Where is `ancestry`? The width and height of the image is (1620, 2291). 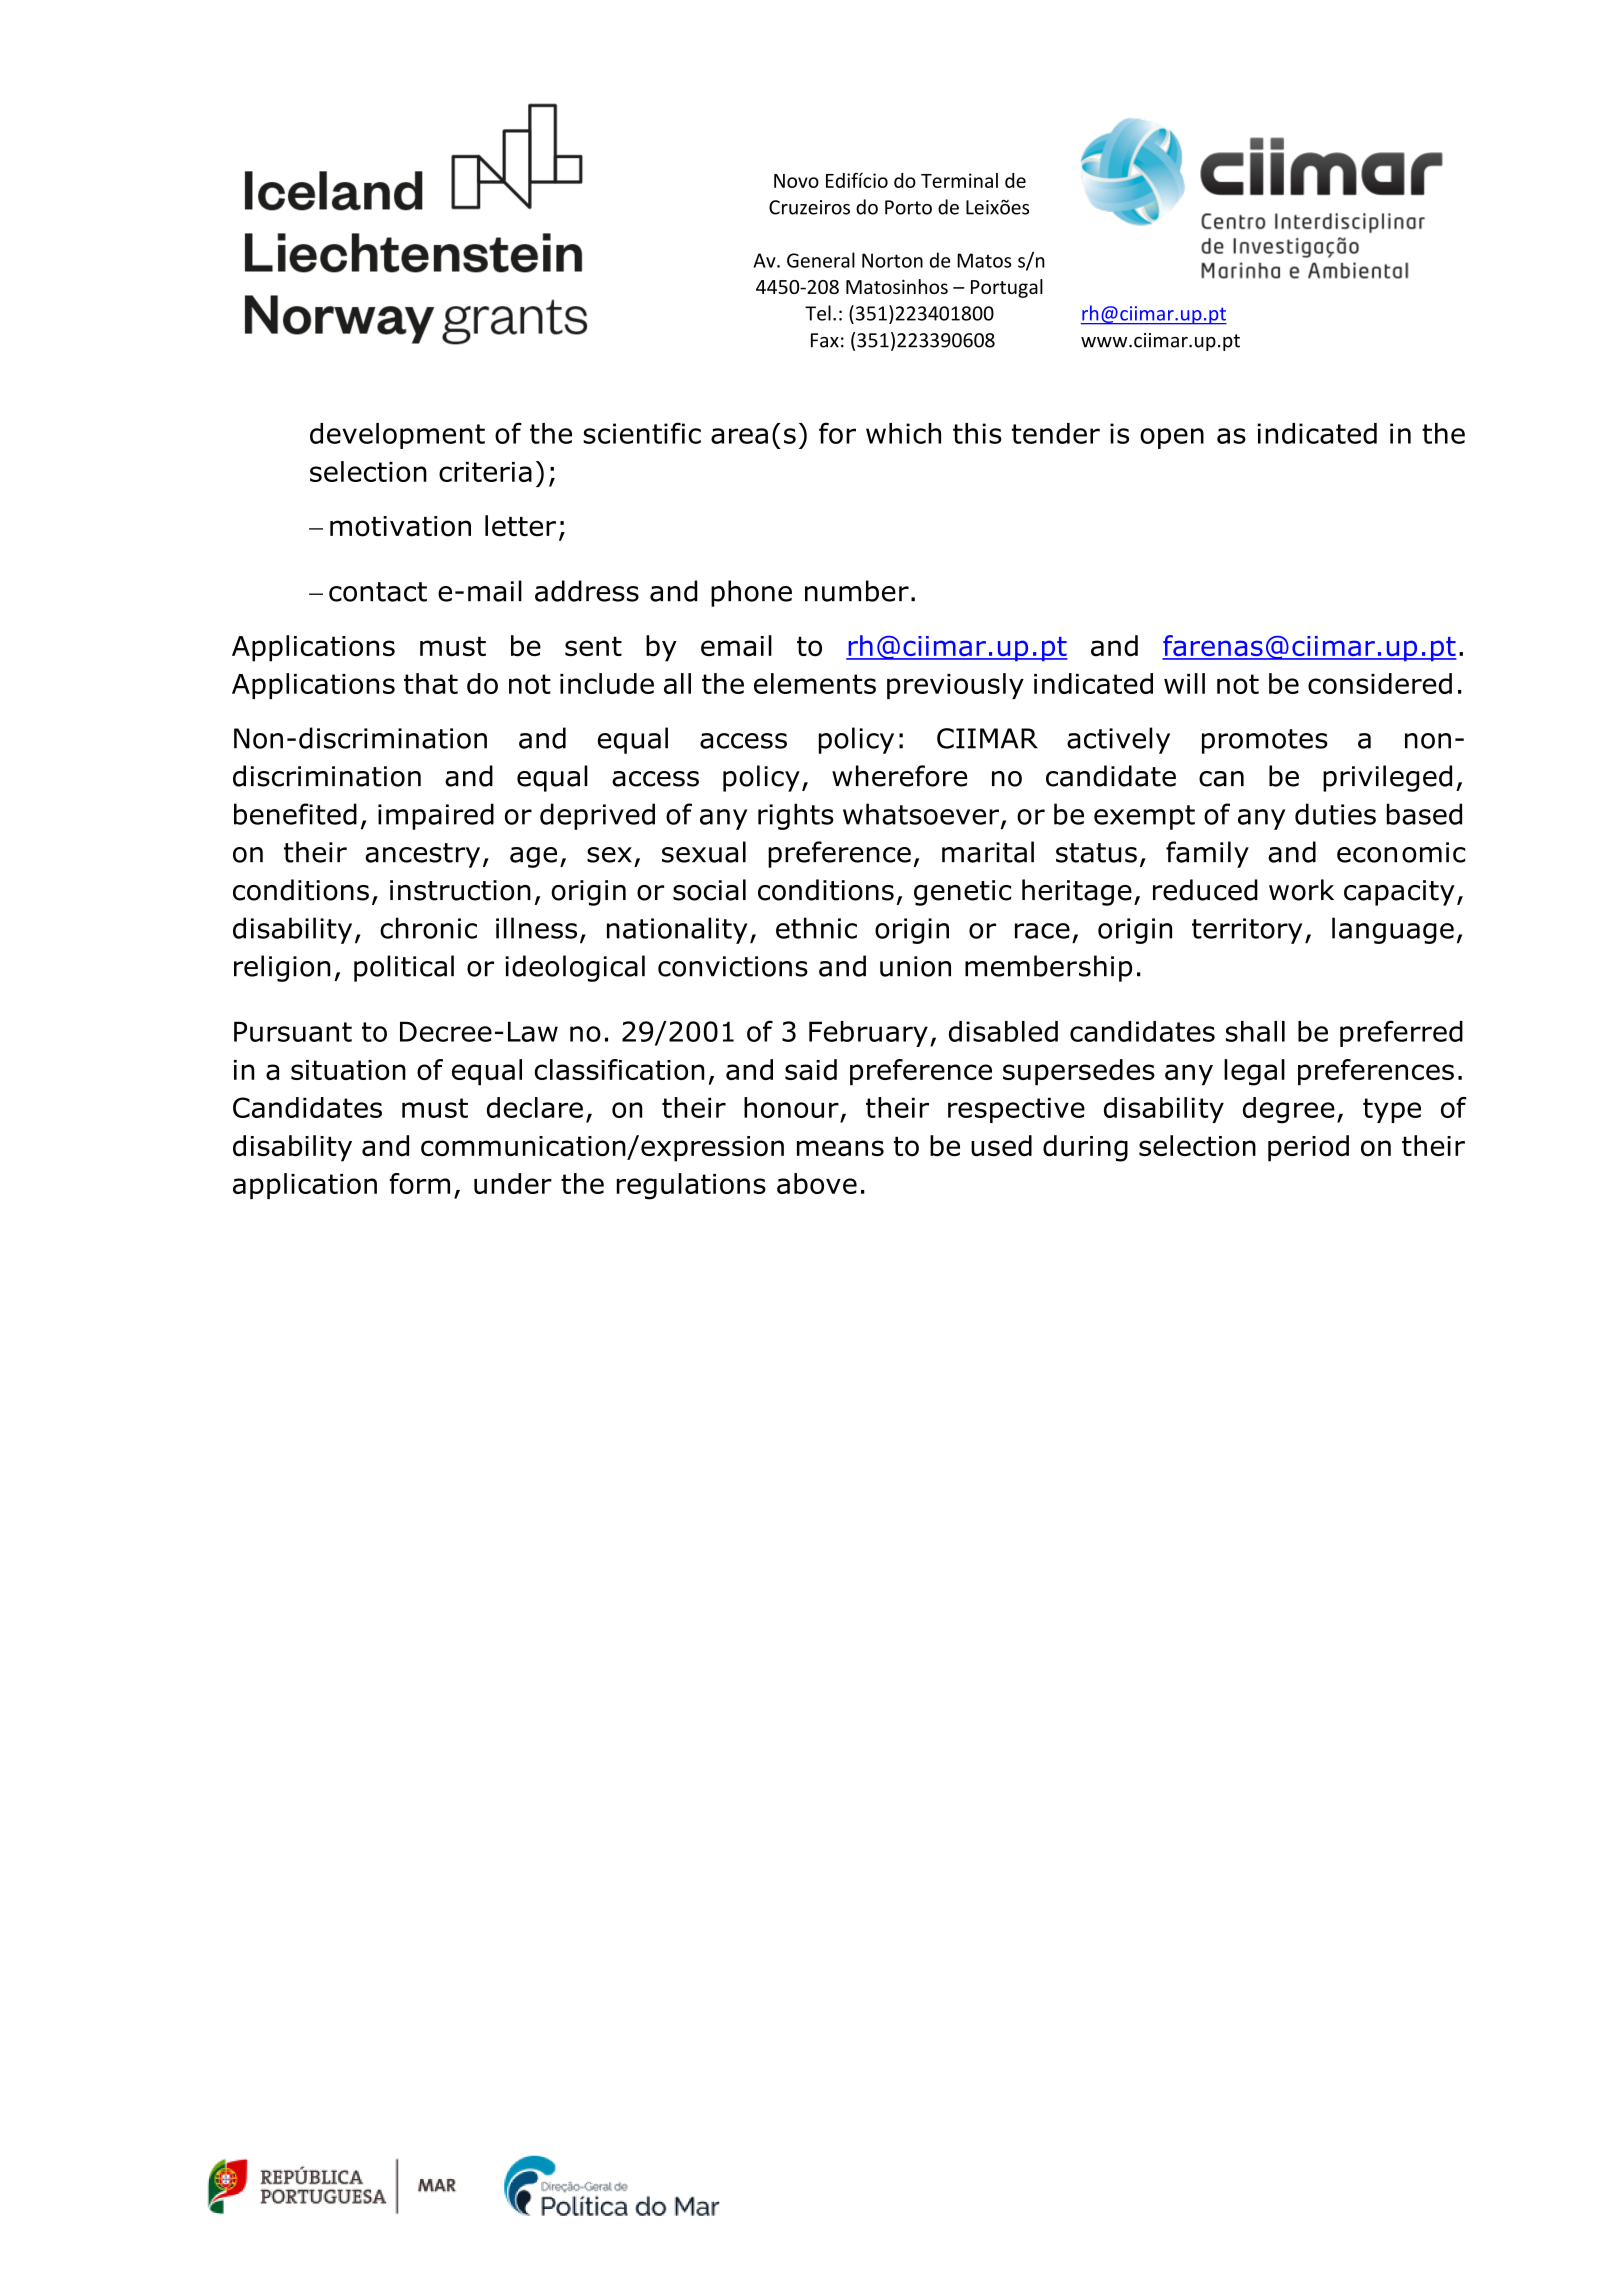 ancestry is located at coordinates (422, 855).
